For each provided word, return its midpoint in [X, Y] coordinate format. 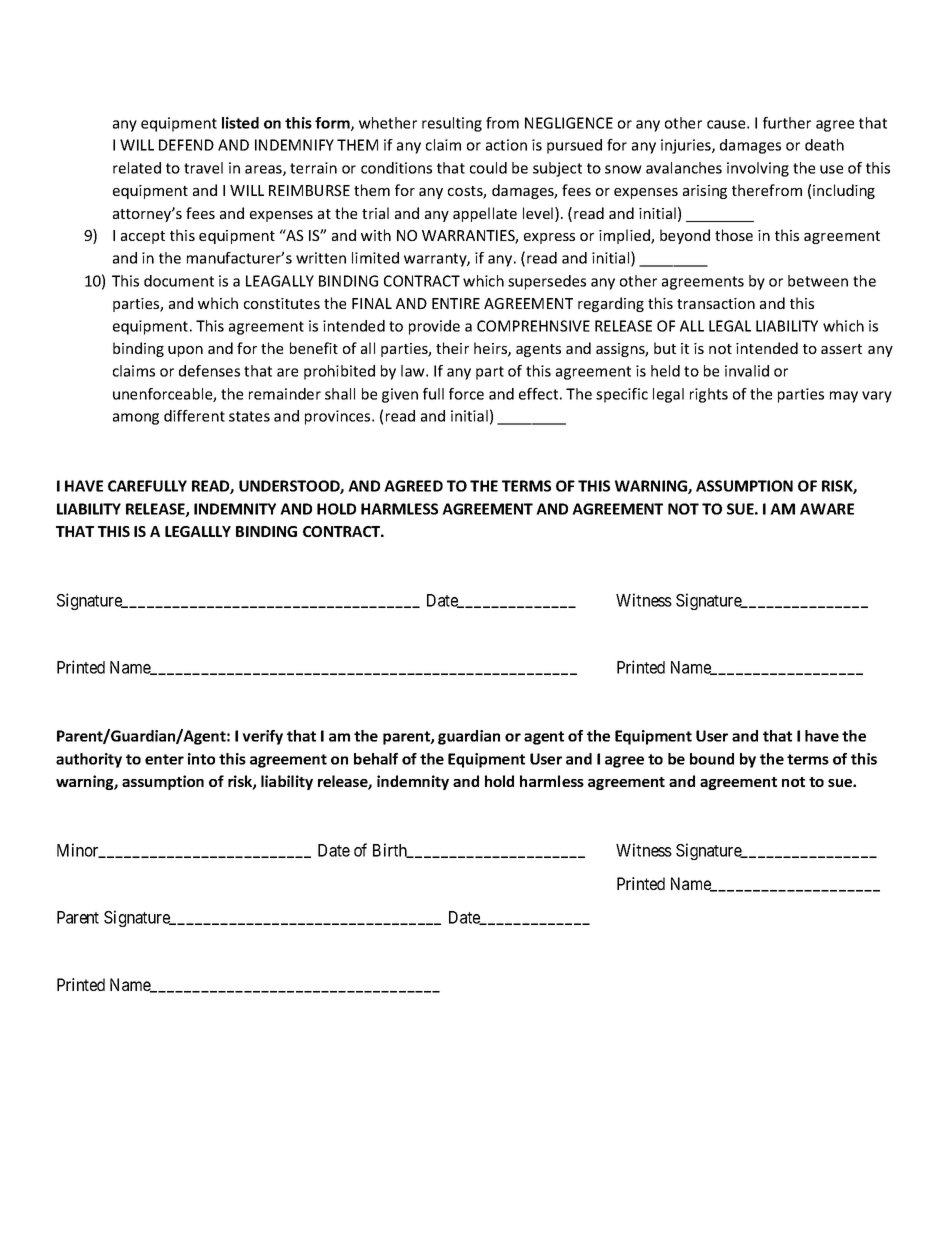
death [824, 145]
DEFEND [186, 145]
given [400, 395]
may [844, 397]
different [194, 416]
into [201, 759]
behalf [376, 759]
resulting [452, 124]
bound [712, 759]
